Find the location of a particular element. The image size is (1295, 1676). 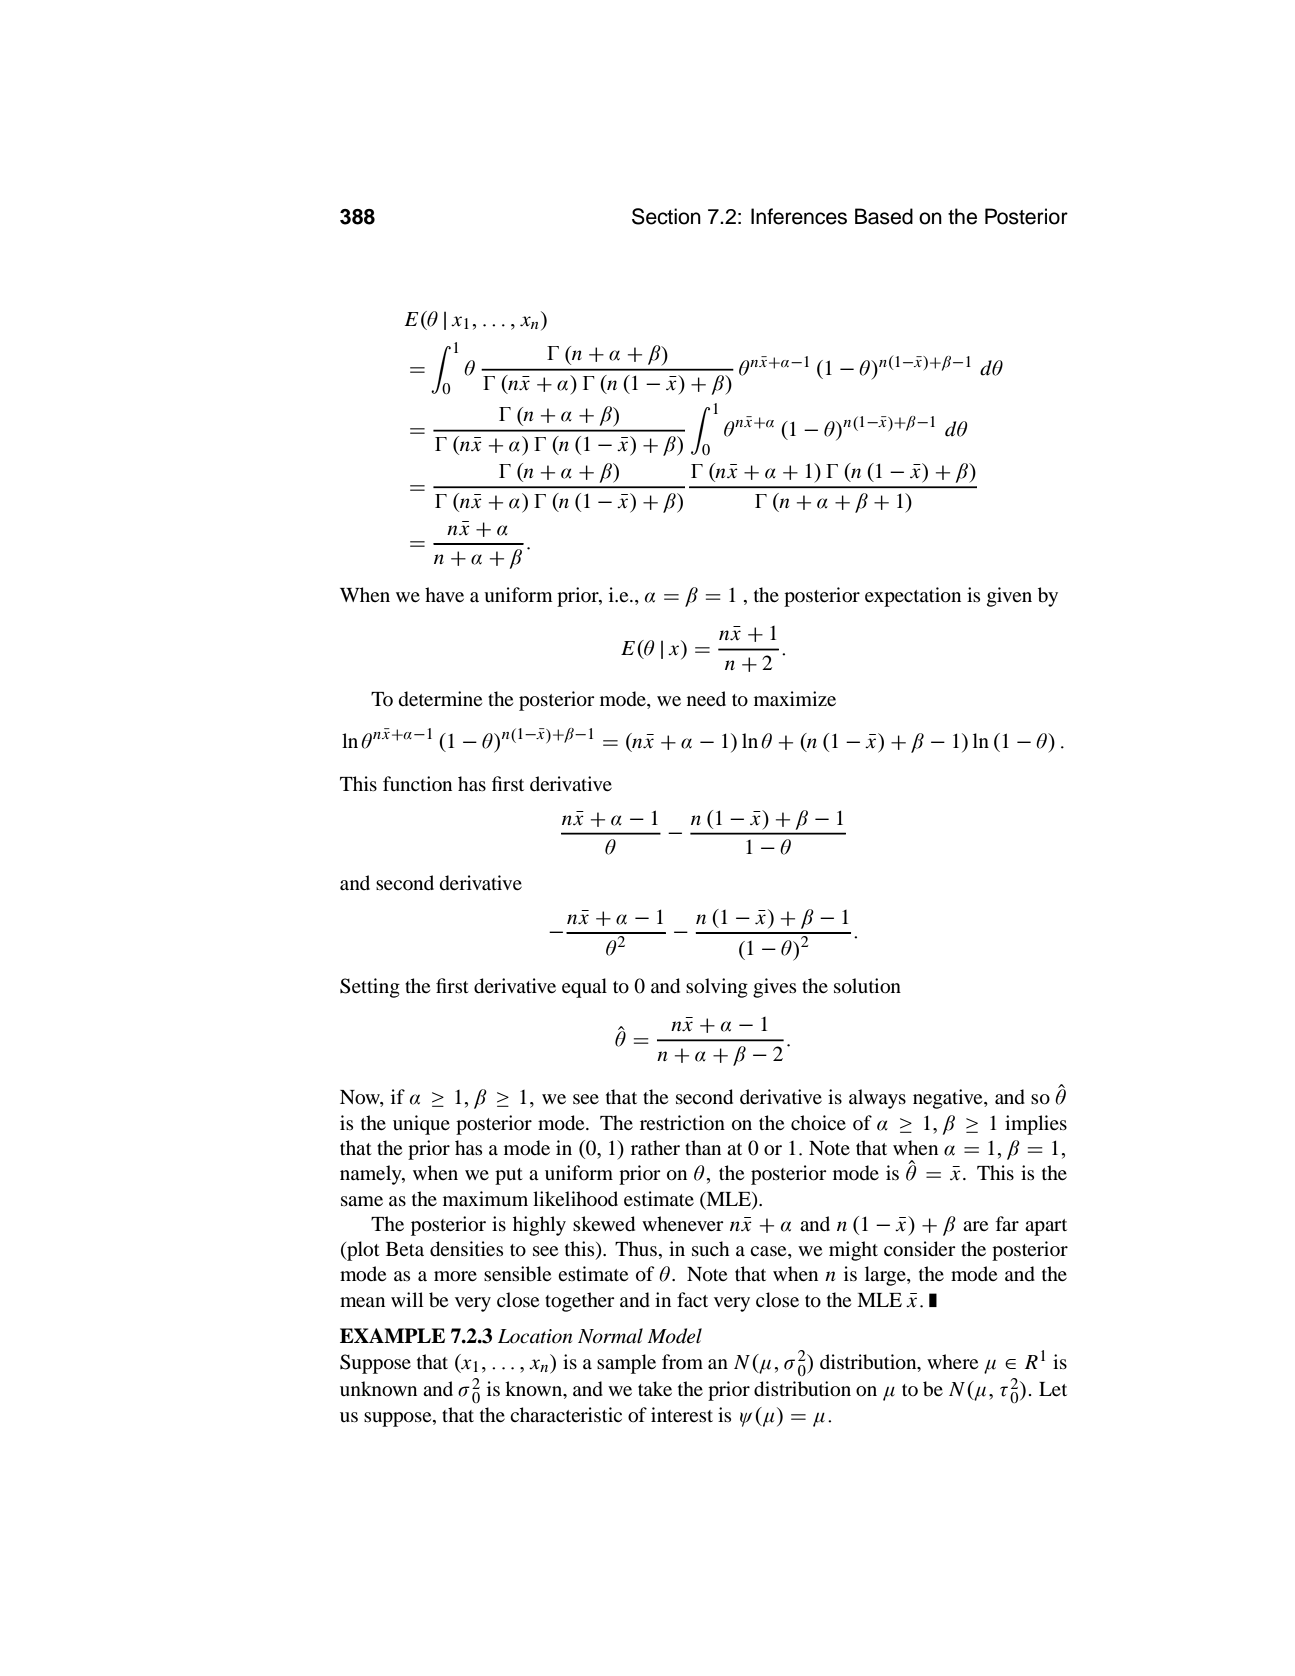

solving is located at coordinates (717, 988).
